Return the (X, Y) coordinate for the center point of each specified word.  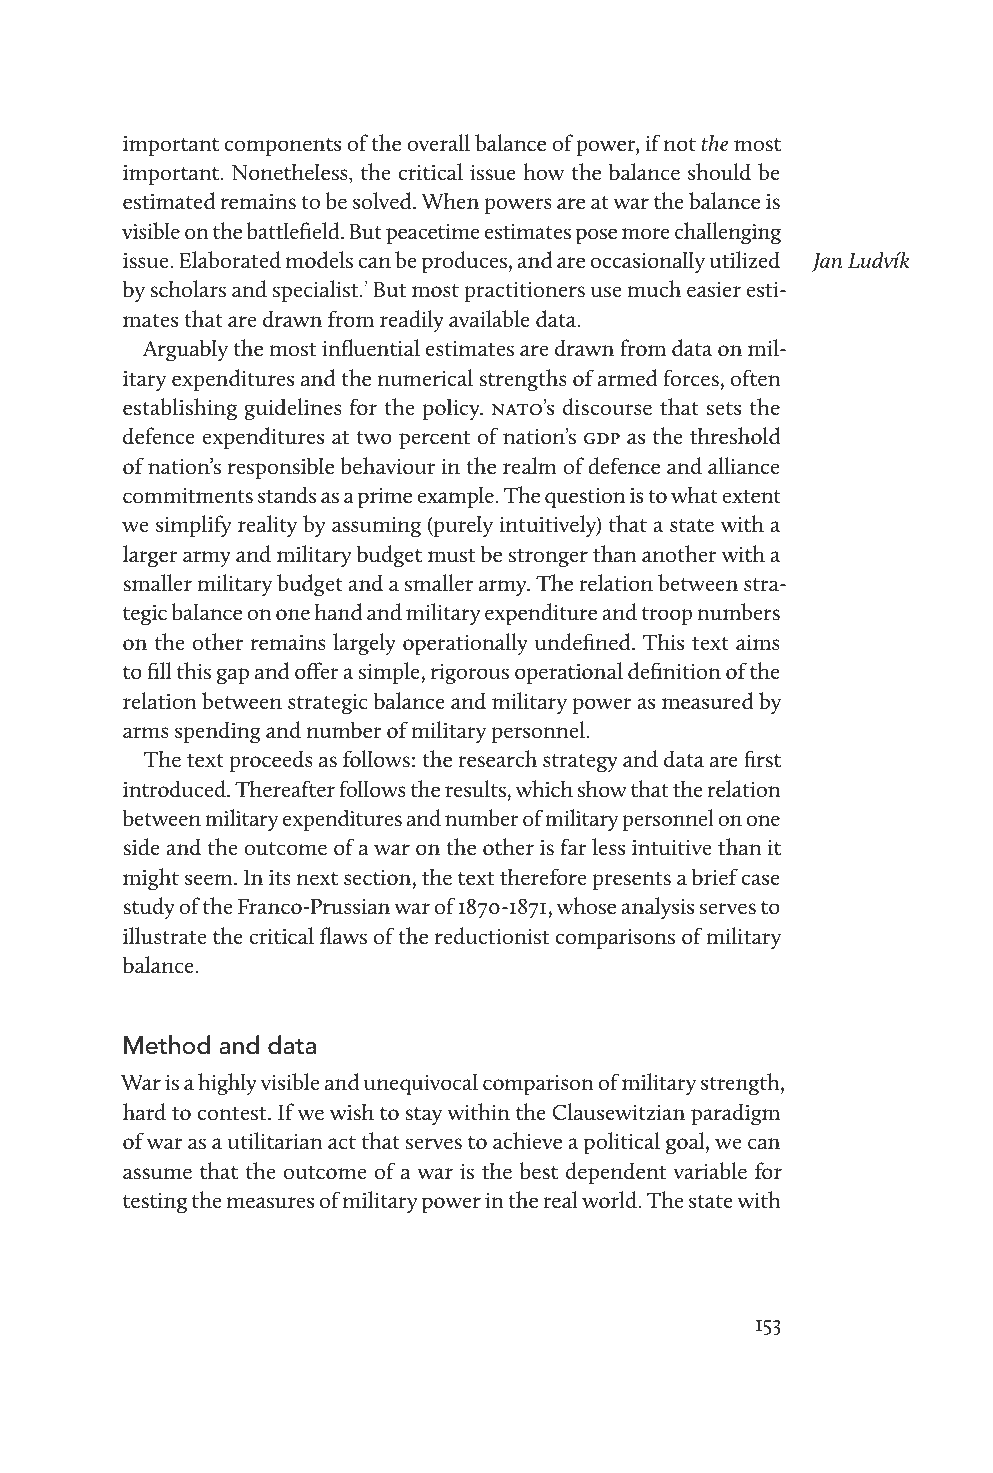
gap (233, 676)
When (450, 201)
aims (758, 643)
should (719, 172)
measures (270, 1203)
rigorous (470, 674)
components (283, 147)
